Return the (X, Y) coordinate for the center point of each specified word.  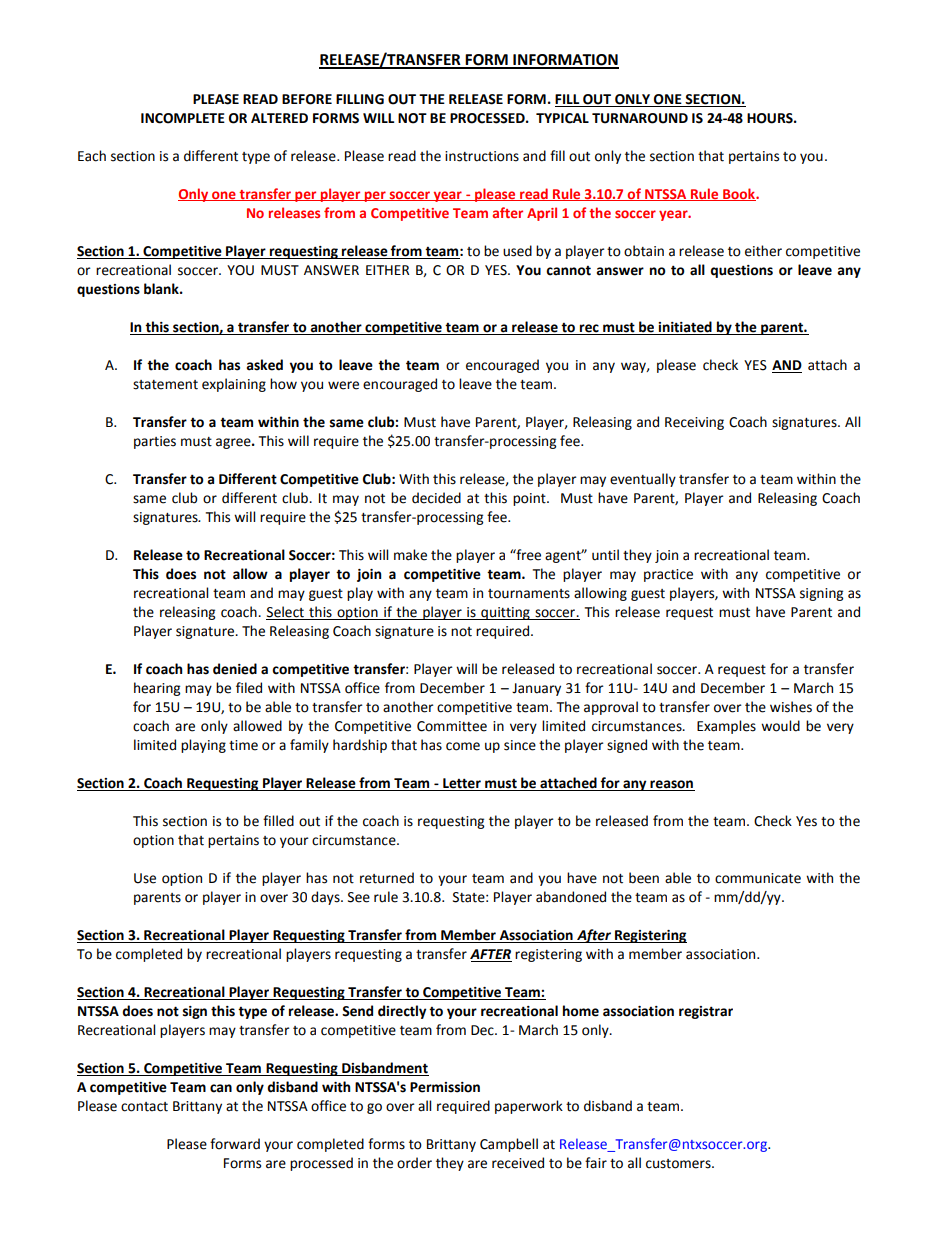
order (414, 1163)
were (343, 385)
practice (668, 575)
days (326, 898)
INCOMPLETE (183, 118)
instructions (482, 156)
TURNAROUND (640, 118)
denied (235, 669)
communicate (758, 878)
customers (679, 1164)
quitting (505, 613)
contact (144, 1107)
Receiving (694, 423)
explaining (234, 385)
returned (387, 878)
